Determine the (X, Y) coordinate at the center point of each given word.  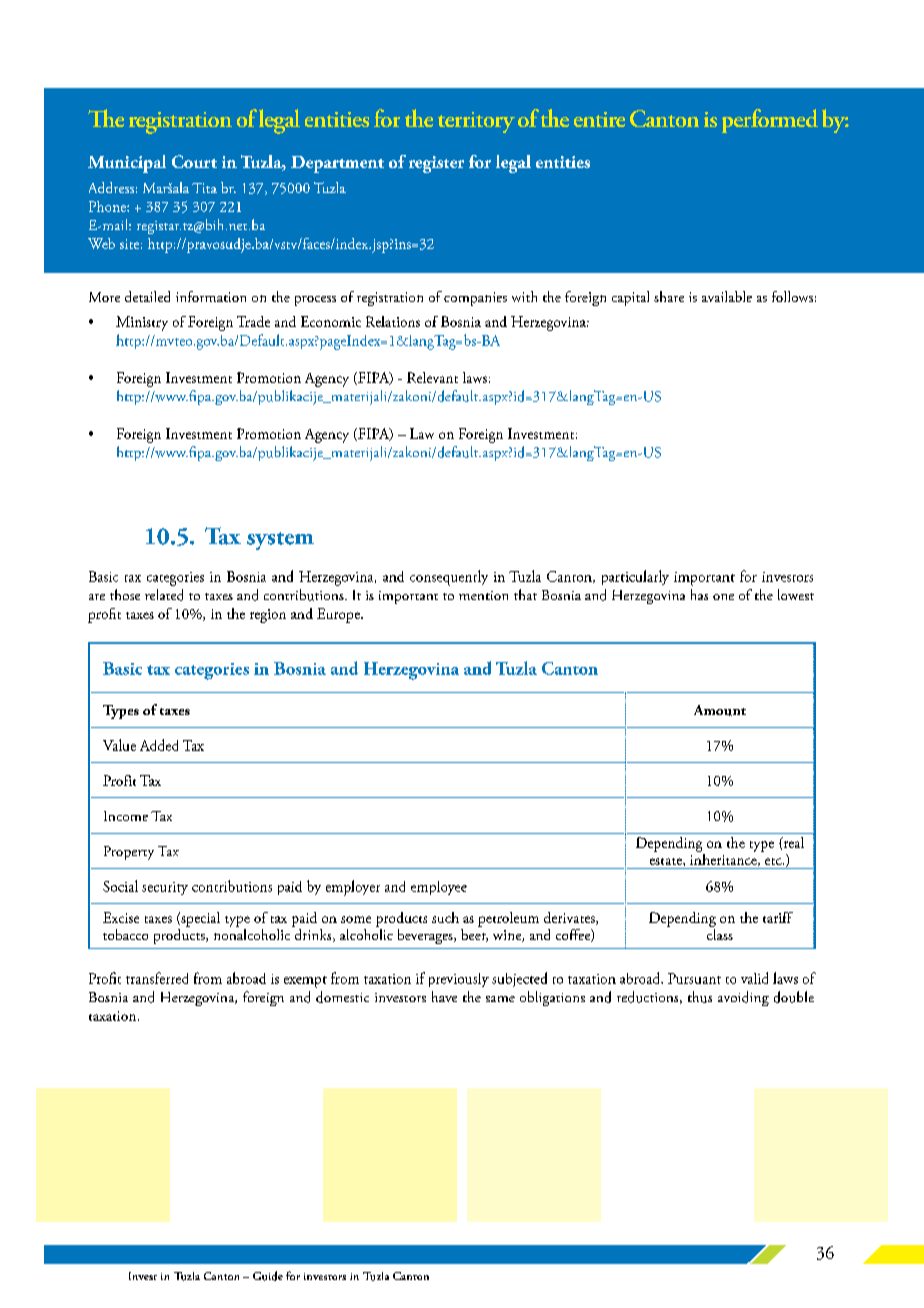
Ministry (142, 323)
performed (770, 121)
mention (483, 595)
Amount (720, 710)
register (436, 164)
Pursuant (694, 978)
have (444, 996)
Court (194, 161)
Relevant (432, 377)
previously (459, 980)
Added (159, 745)
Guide (268, 1276)
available (727, 296)
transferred (157, 978)
